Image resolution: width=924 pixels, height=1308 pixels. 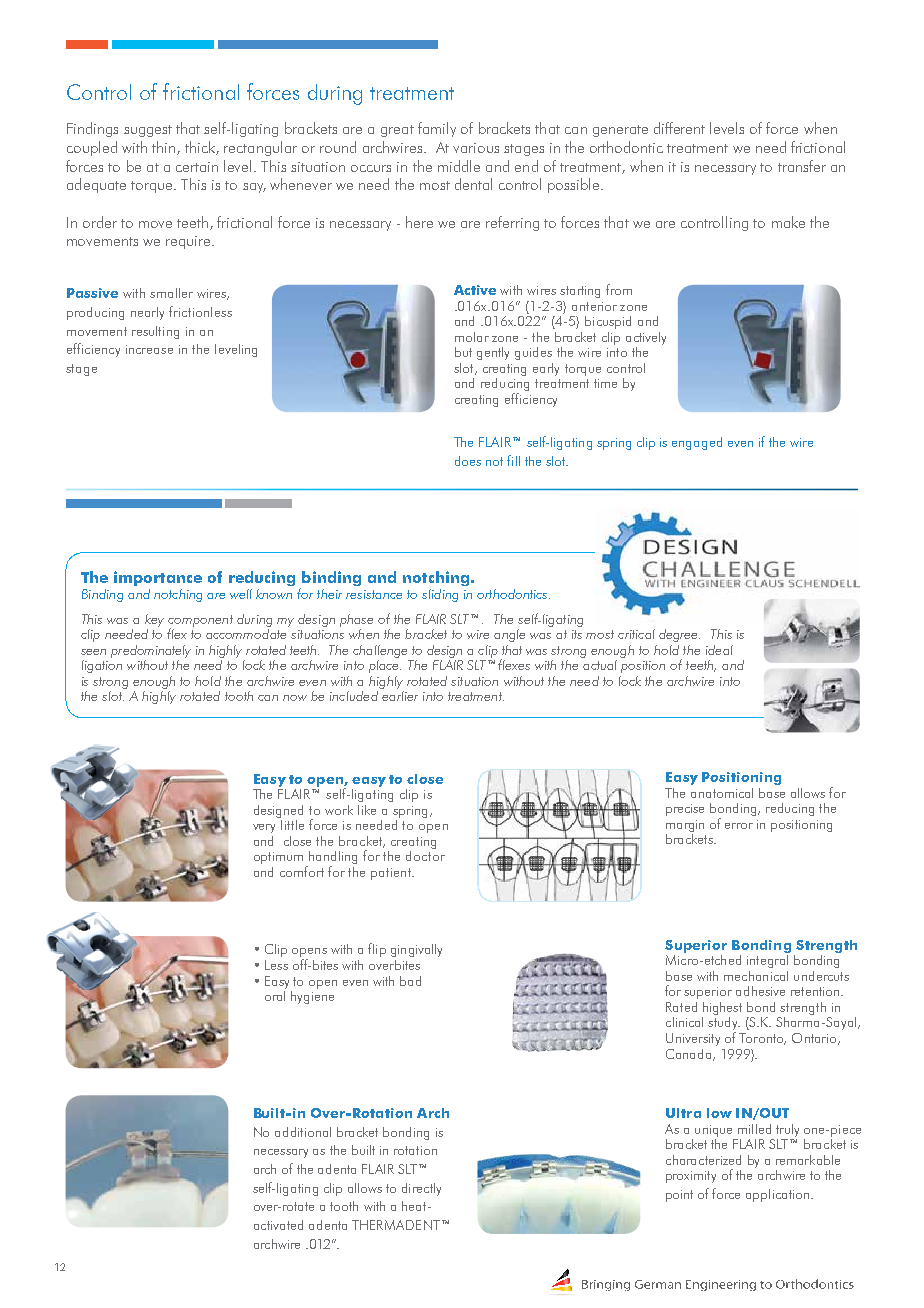 What do you see at coordinates (440, 595) in the image?
I see `sliding` at bounding box center [440, 595].
